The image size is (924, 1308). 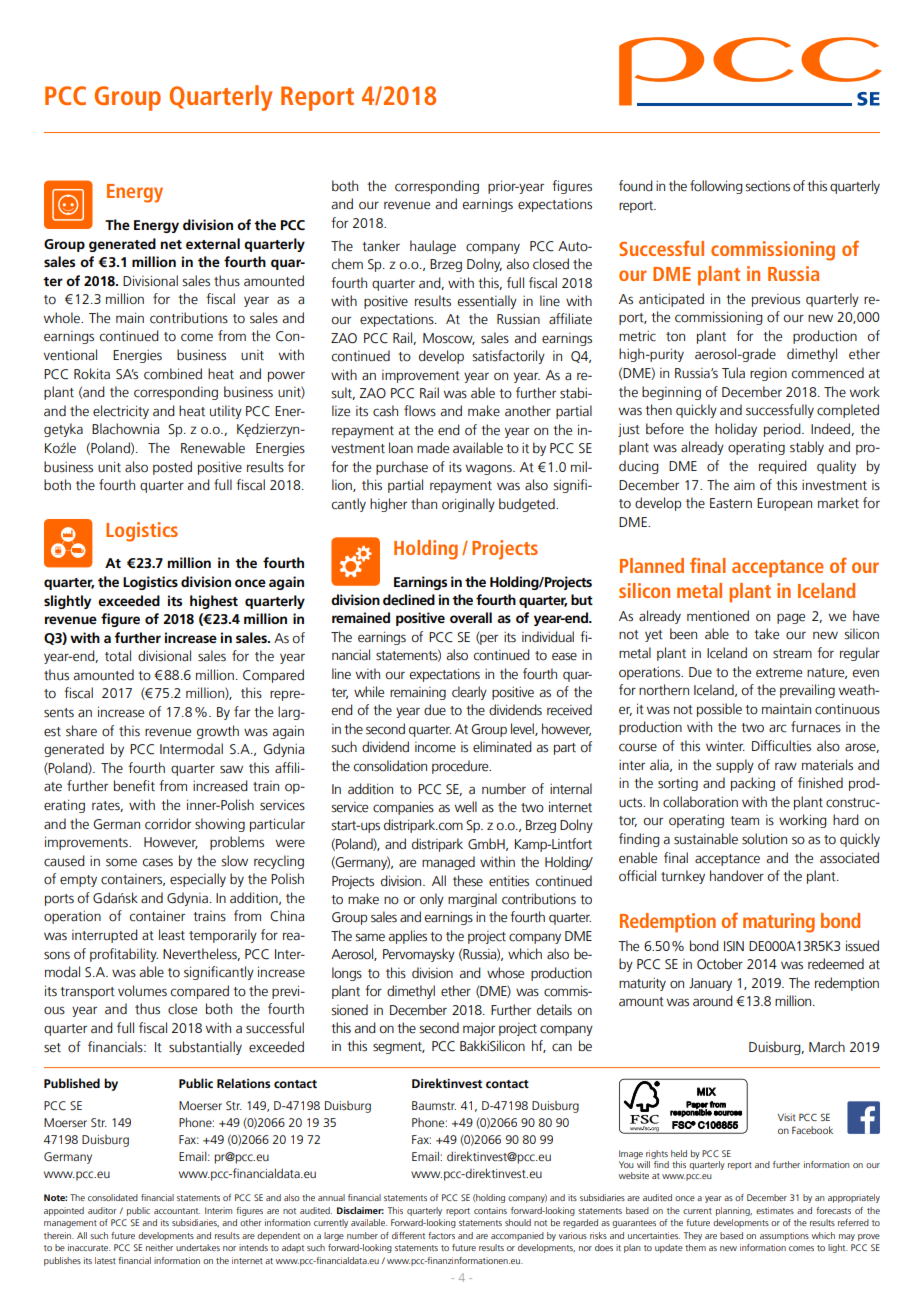 I want to click on haulage, so click(x=433, y=247).
